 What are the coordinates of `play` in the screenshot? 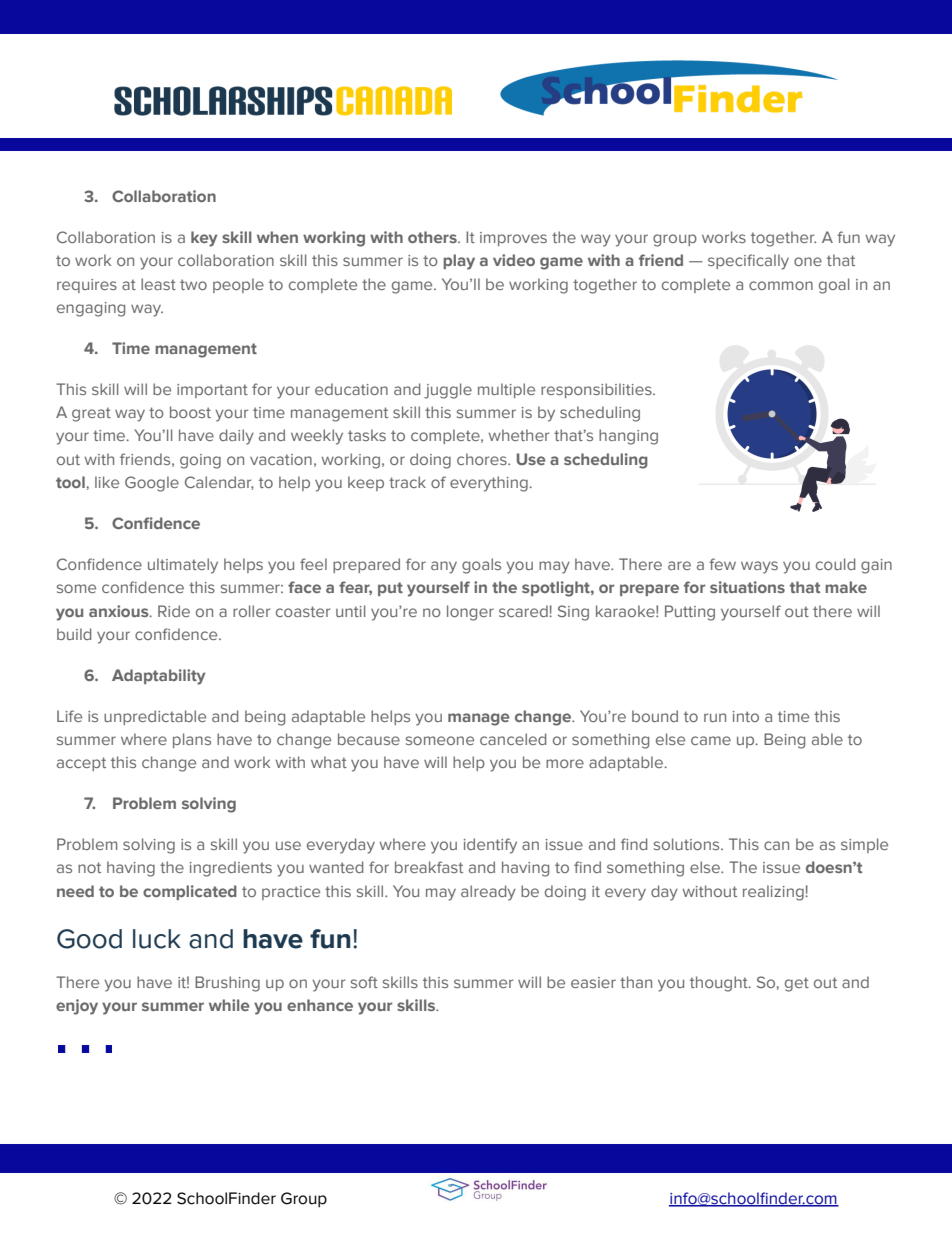 It's located at (459, 262).
